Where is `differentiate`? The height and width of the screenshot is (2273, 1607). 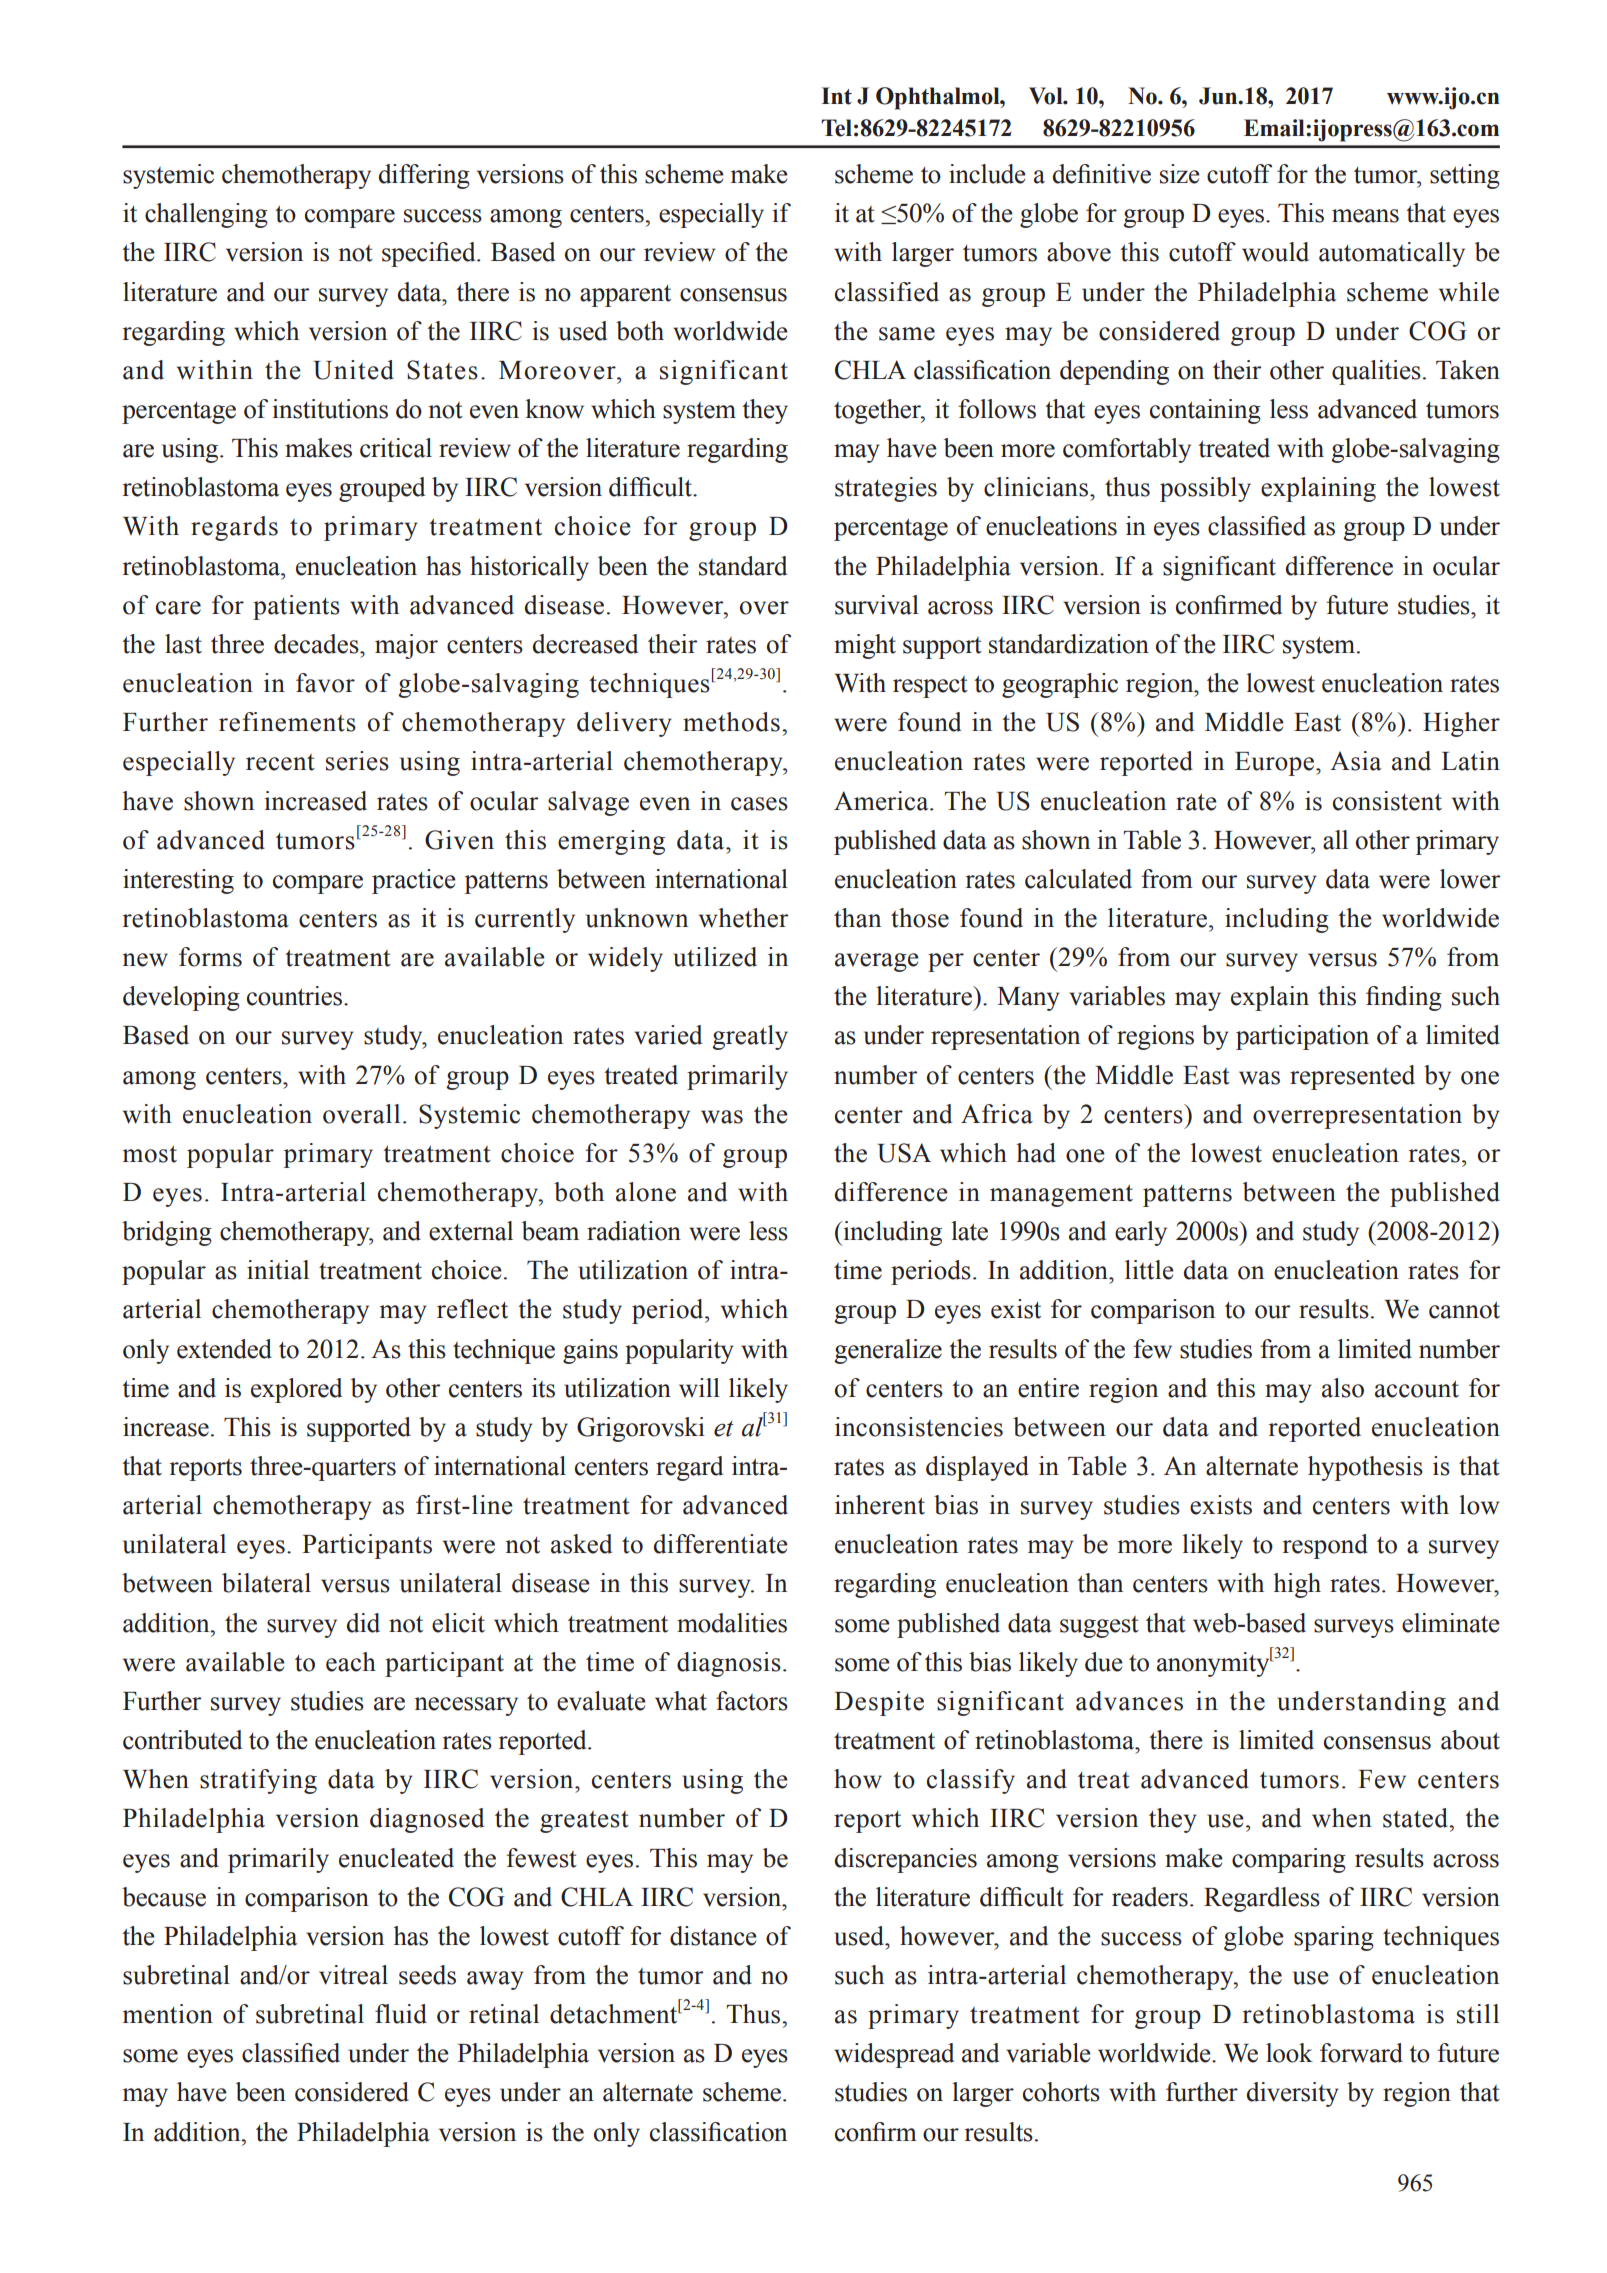 differentiate is located at coordinates (721, 1544).
